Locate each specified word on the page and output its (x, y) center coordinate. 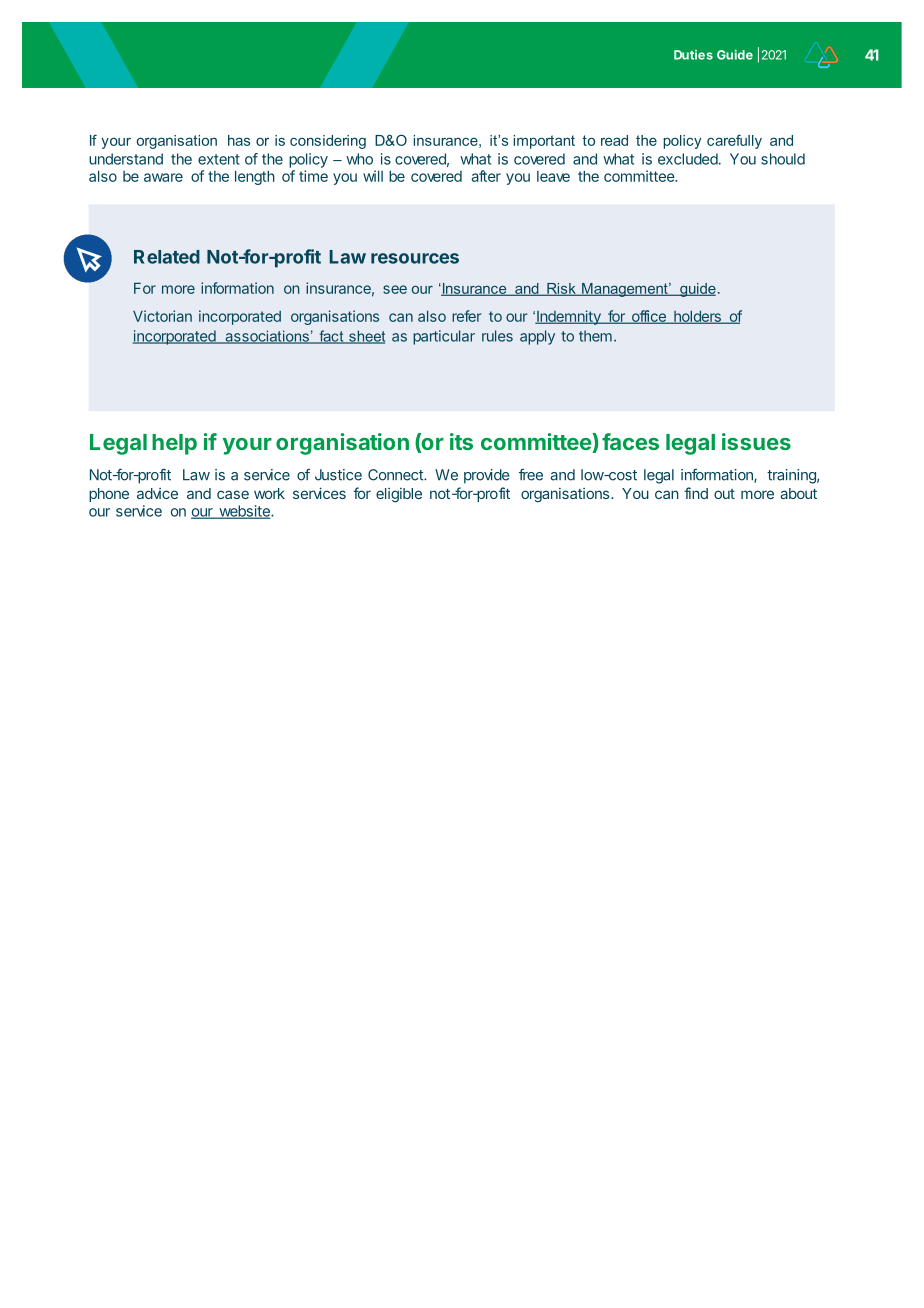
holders (697, 317)
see (395, 289)
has (239, 140)
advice (157, 493)
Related (167, 257)
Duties (693, 55)
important (544, 142)
